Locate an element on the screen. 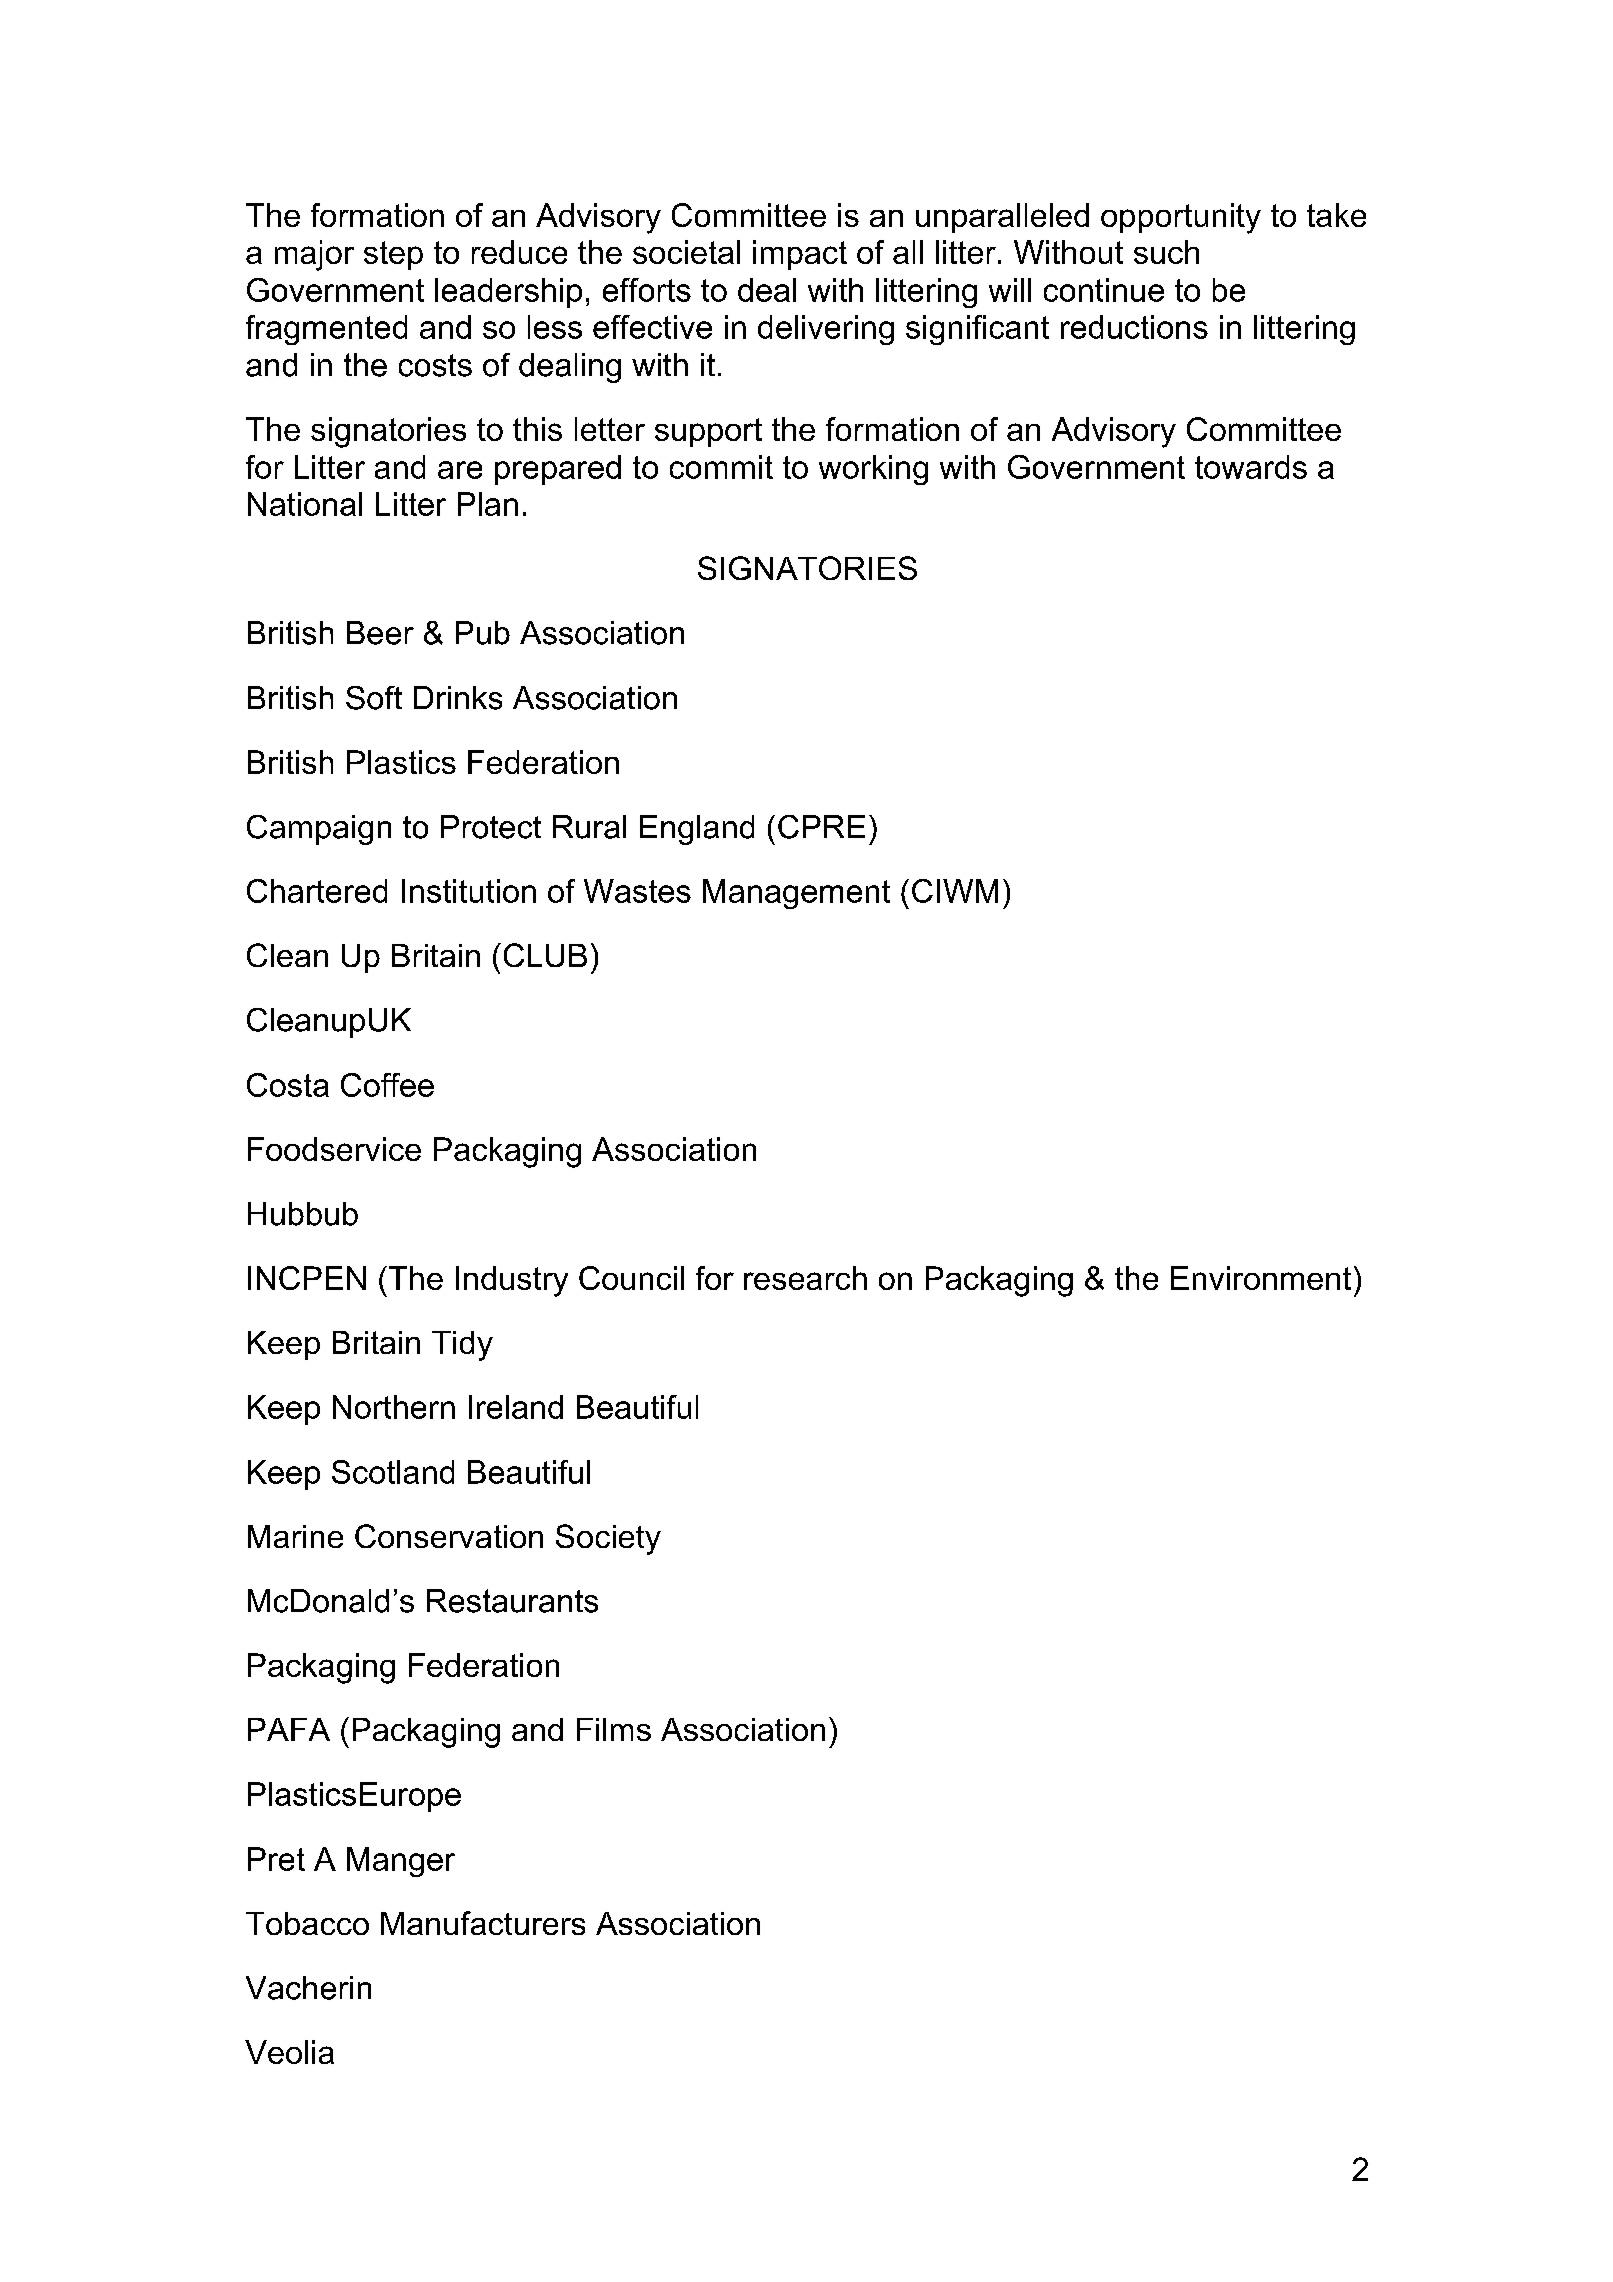 This screenshot has height=2282, width=1613. impact is located at coordinates (800, 255).
